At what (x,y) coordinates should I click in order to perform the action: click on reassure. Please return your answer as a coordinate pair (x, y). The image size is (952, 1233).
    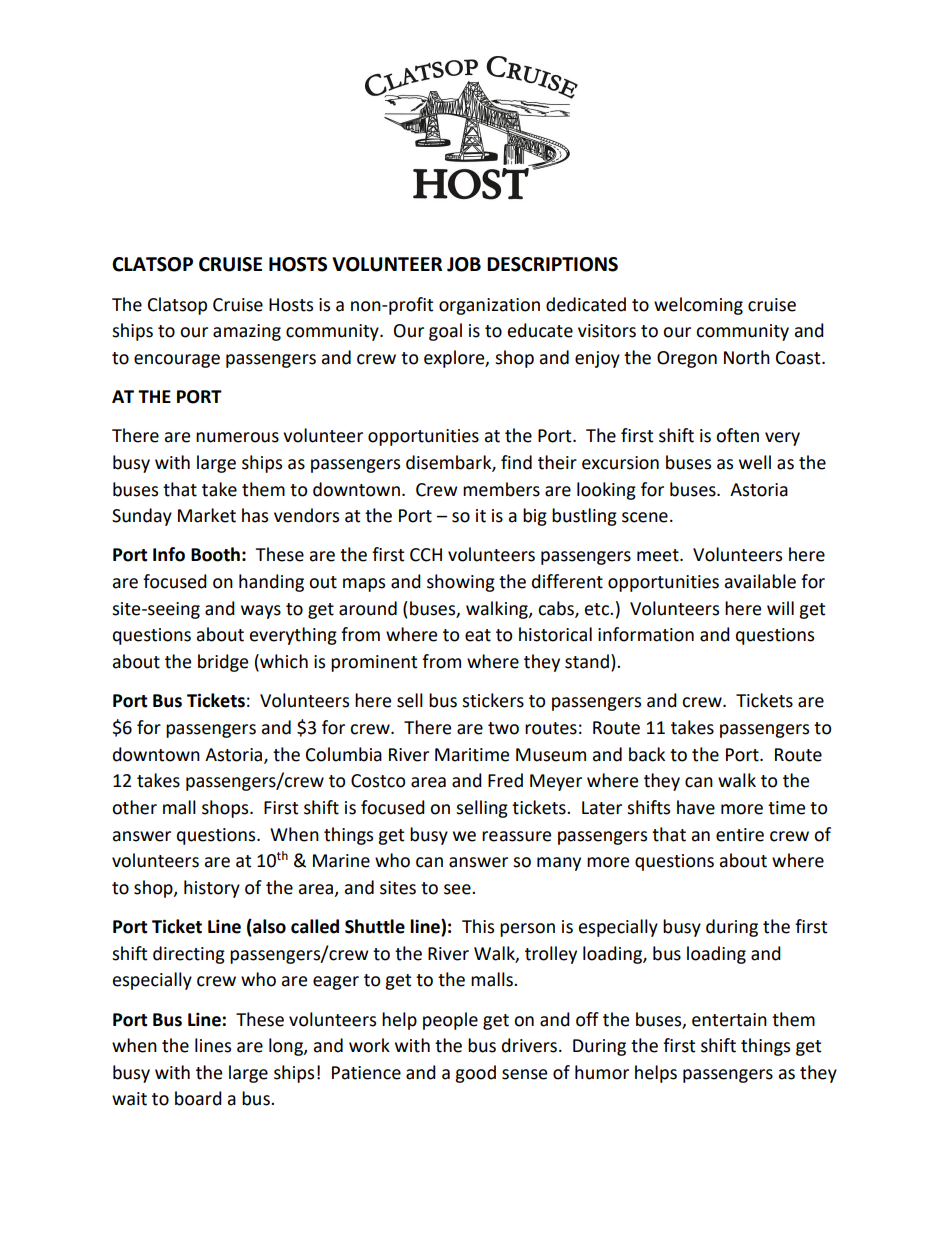
    Looking at the image, I should click on (516, 836).
